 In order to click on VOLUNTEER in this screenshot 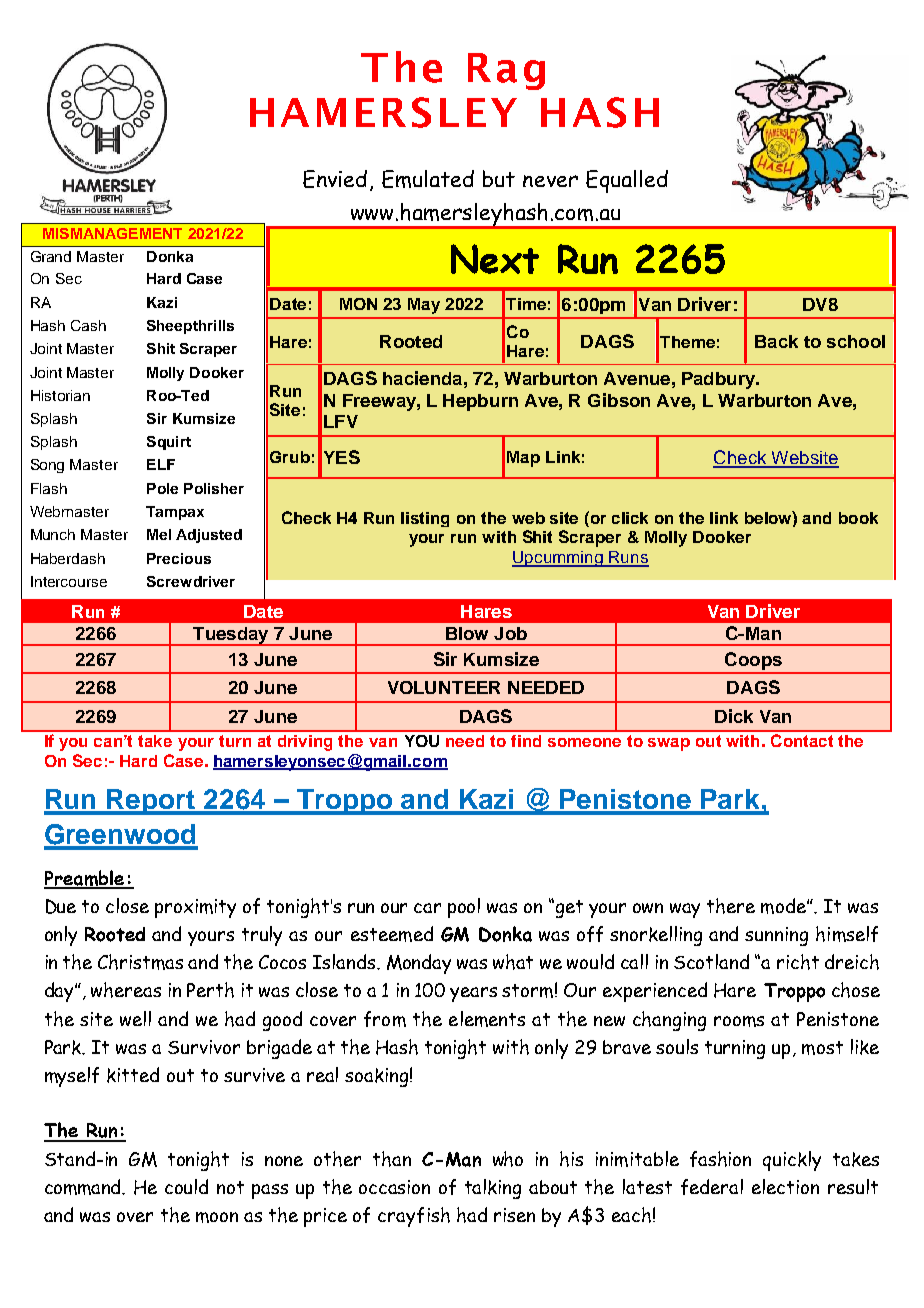, I will do `click(444, 687)`.
